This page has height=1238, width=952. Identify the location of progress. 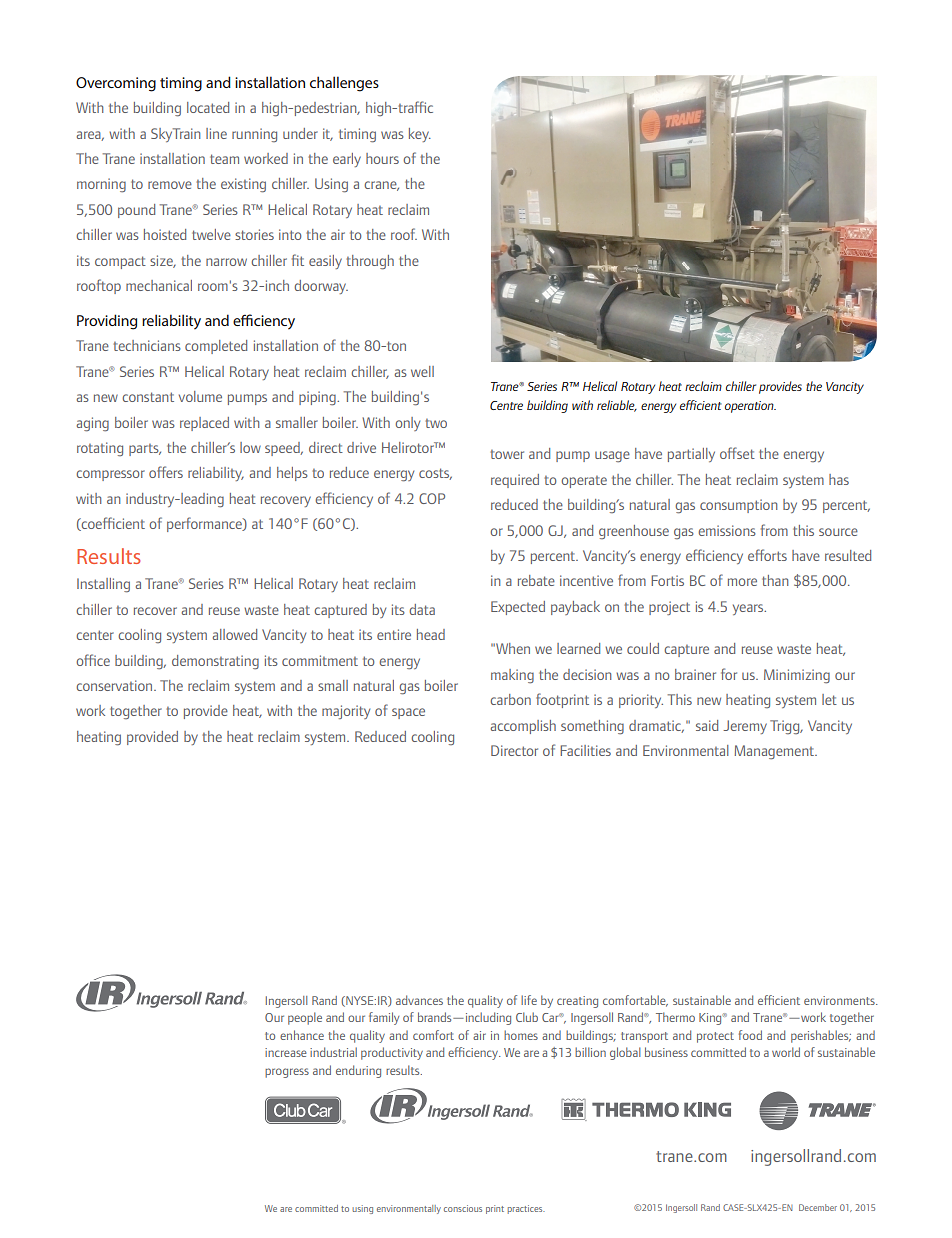
(287, 1073).
